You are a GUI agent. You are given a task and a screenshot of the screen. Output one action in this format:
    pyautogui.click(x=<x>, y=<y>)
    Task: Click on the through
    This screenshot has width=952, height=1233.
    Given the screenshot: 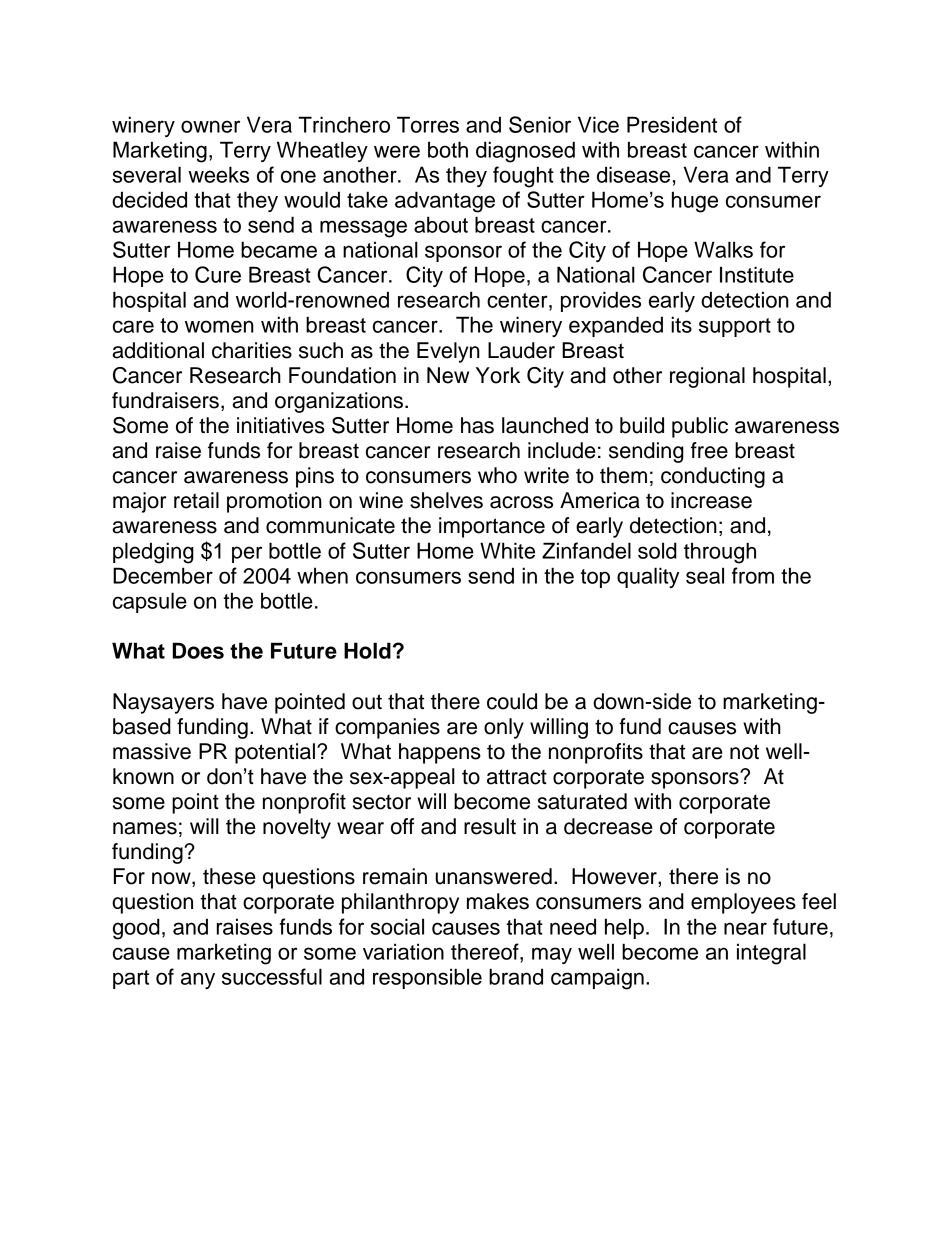 What is the action you would take?
    pyautogui.click(x=720, y=553)
